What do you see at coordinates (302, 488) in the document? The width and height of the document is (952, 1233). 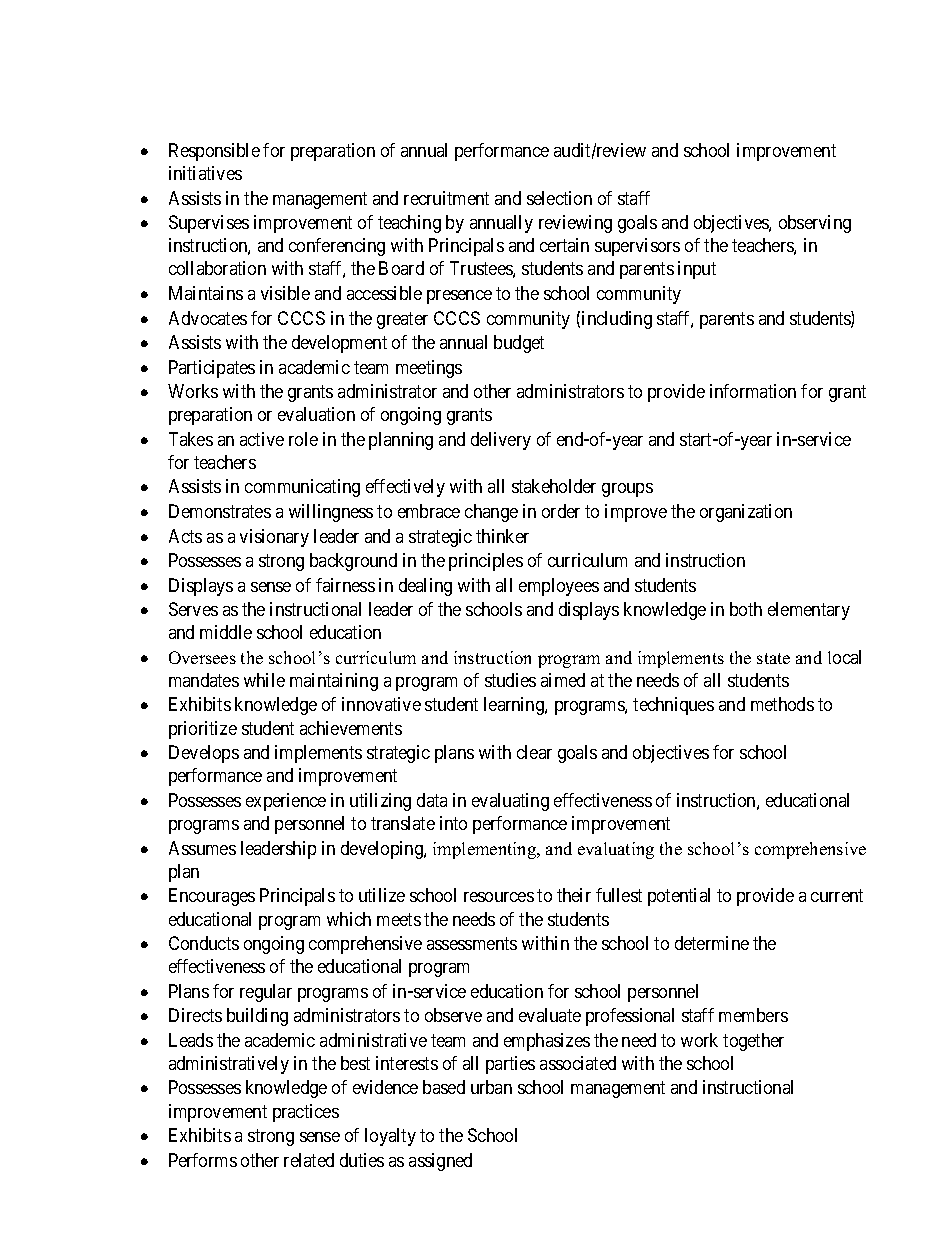 I see `communicating` at bounding box center [302, 488].
